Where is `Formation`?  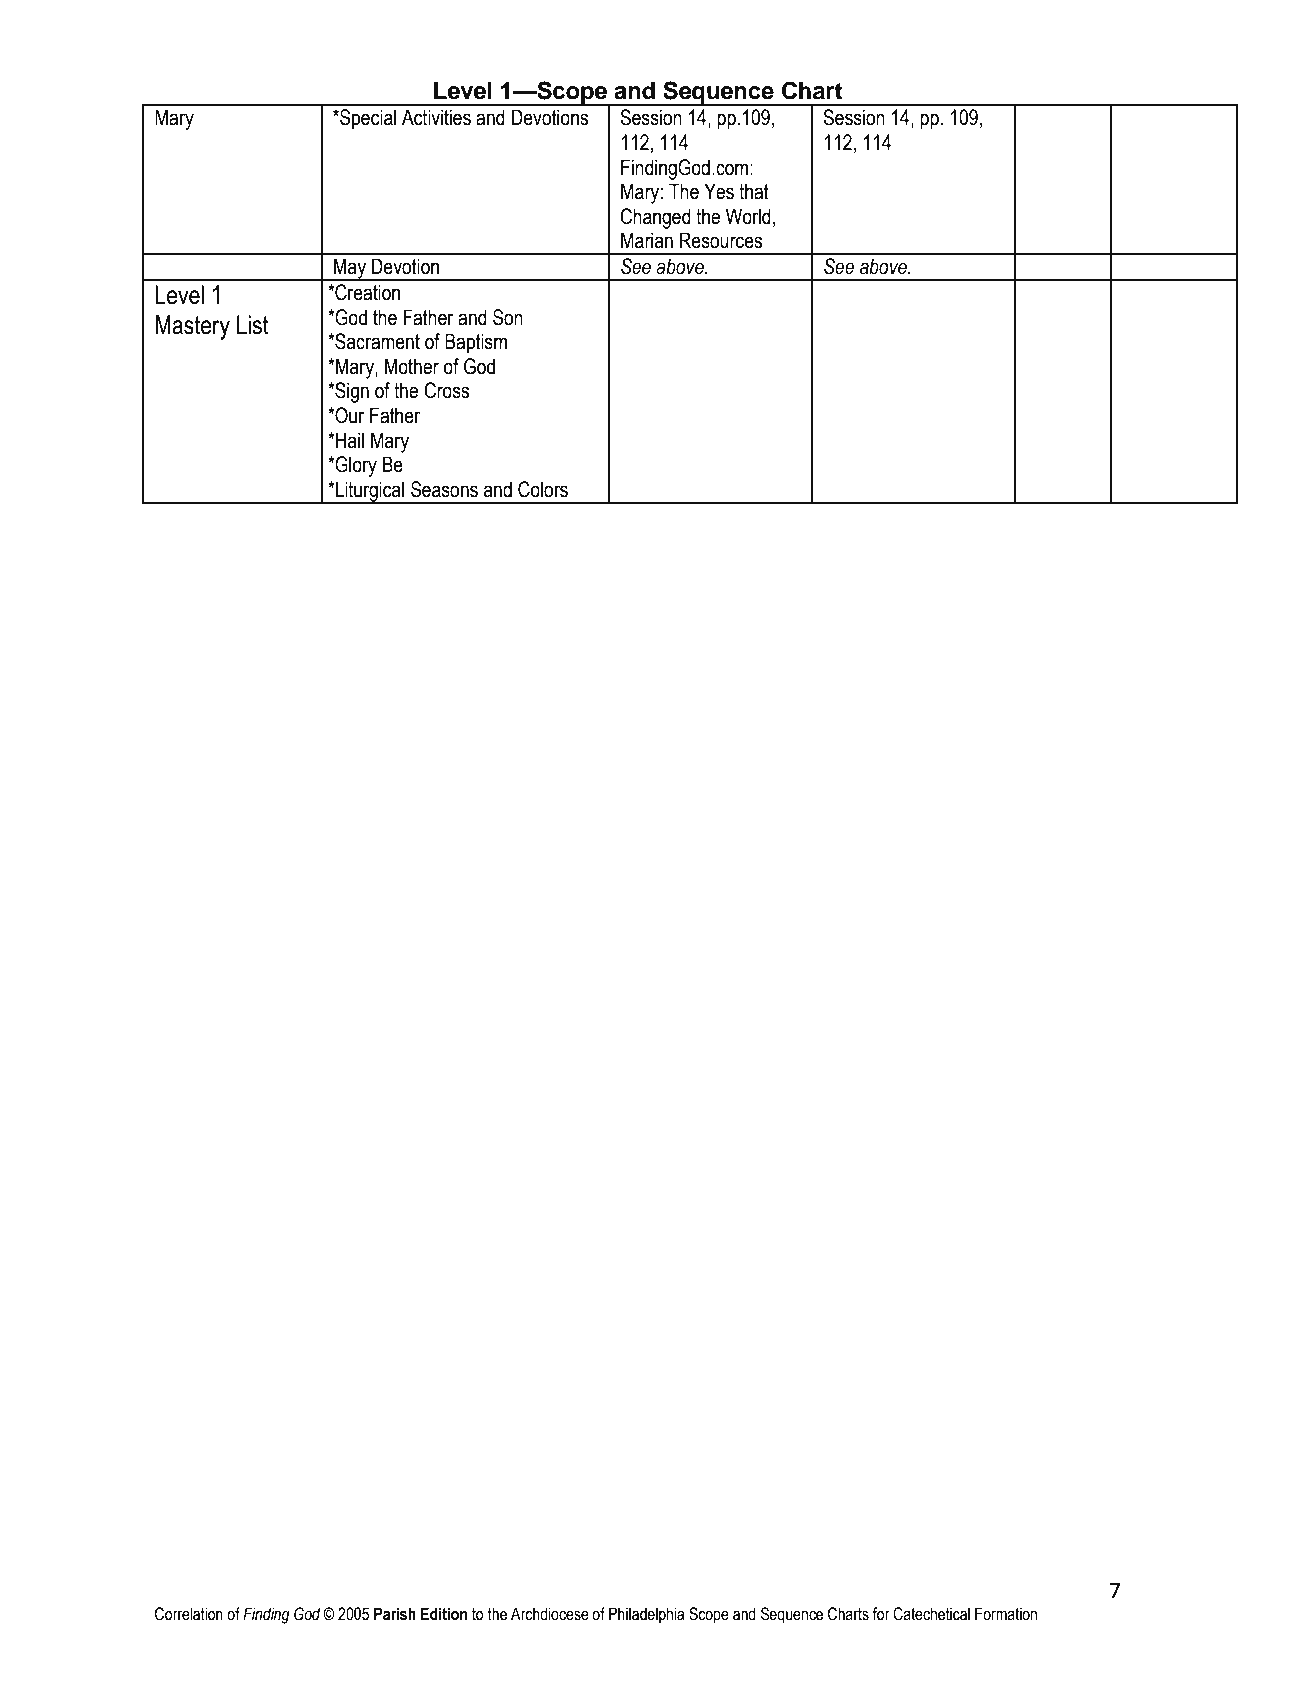
Formation is located at coordinates (1006, 1614).
